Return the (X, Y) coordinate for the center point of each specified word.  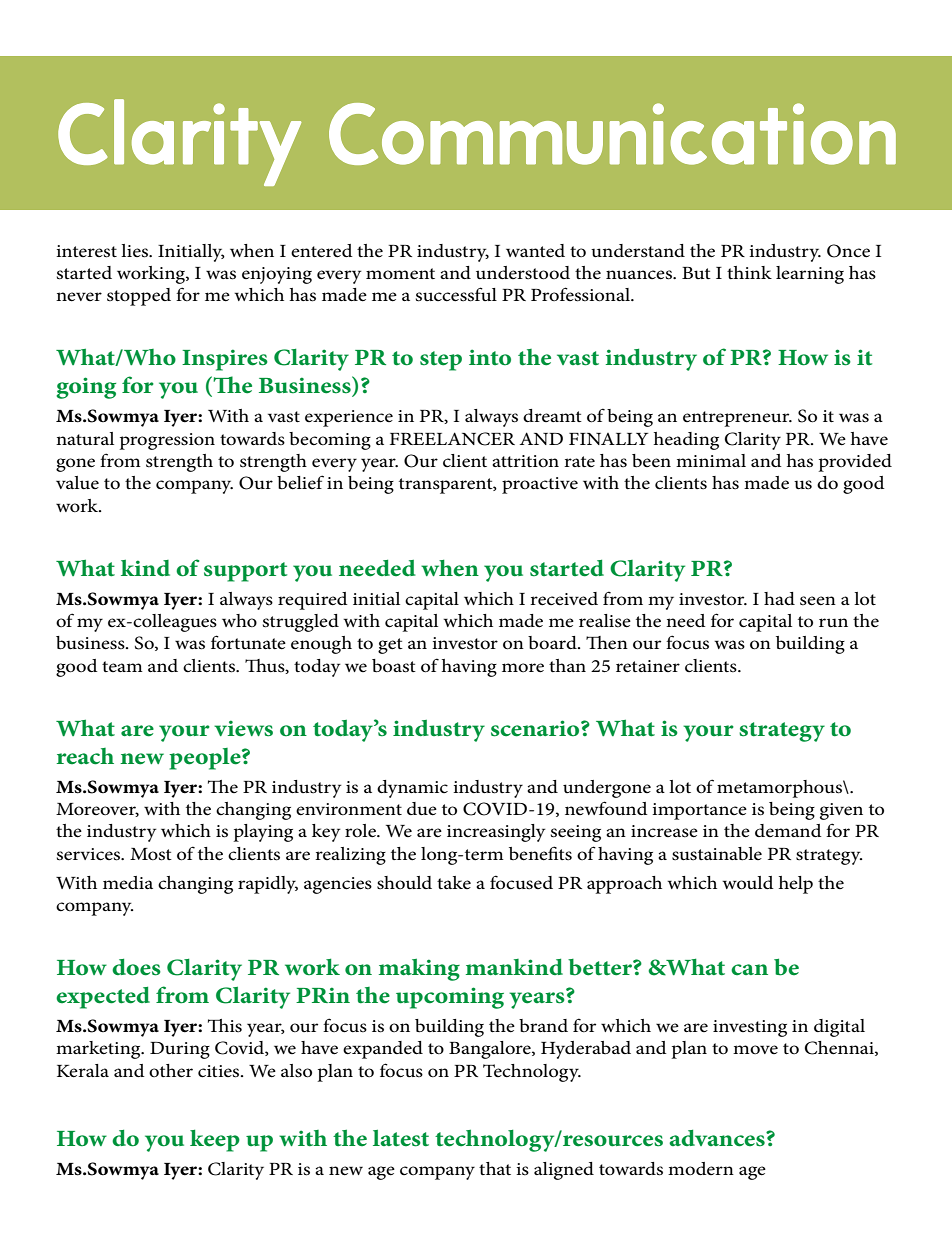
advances (718, 1138)
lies (135, 251)
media (128, 883)
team (122, 666)
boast (394, 666)
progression (167, 441)
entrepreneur (737, 419)
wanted (535, 251)
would (748, 883)
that (495, 1168)
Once (848, 251)
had (779, 598)
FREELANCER (452, 439)
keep (215, 1140)
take (454, 882)
